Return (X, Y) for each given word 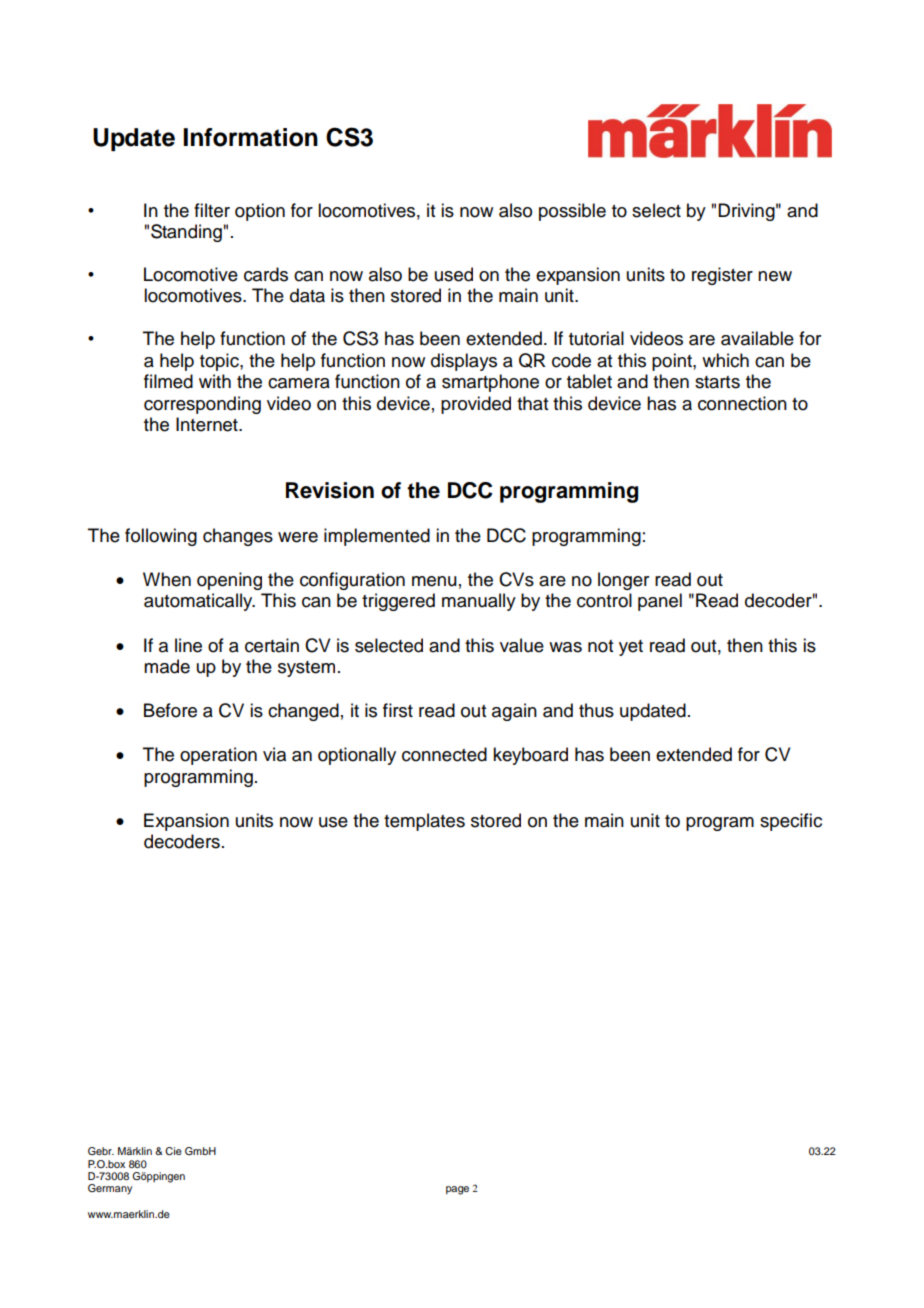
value (522, 645)
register (722, 276)
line (188, 645)
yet (631, 648)
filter (212, 210)
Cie (173, 1151)
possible (572, 212)
